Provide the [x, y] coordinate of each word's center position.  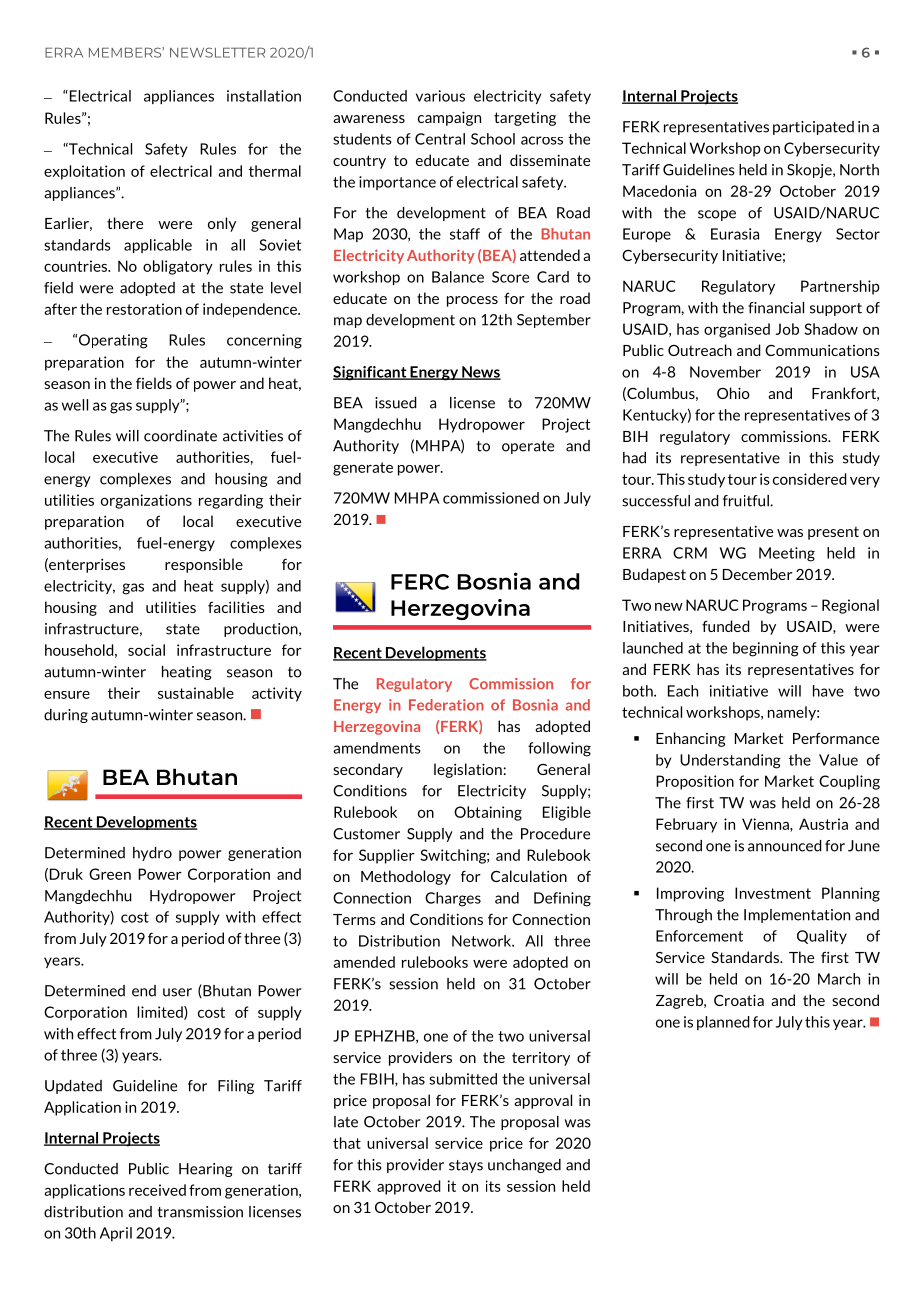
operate [528, 447]
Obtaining [488, 813]
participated [813, 128]
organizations [146, 501]
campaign [449, 118]
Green [110, 874]
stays [466, 1166]
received [157, 1190]
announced [785, 846]
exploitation [84, 172]
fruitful [747, 501]
